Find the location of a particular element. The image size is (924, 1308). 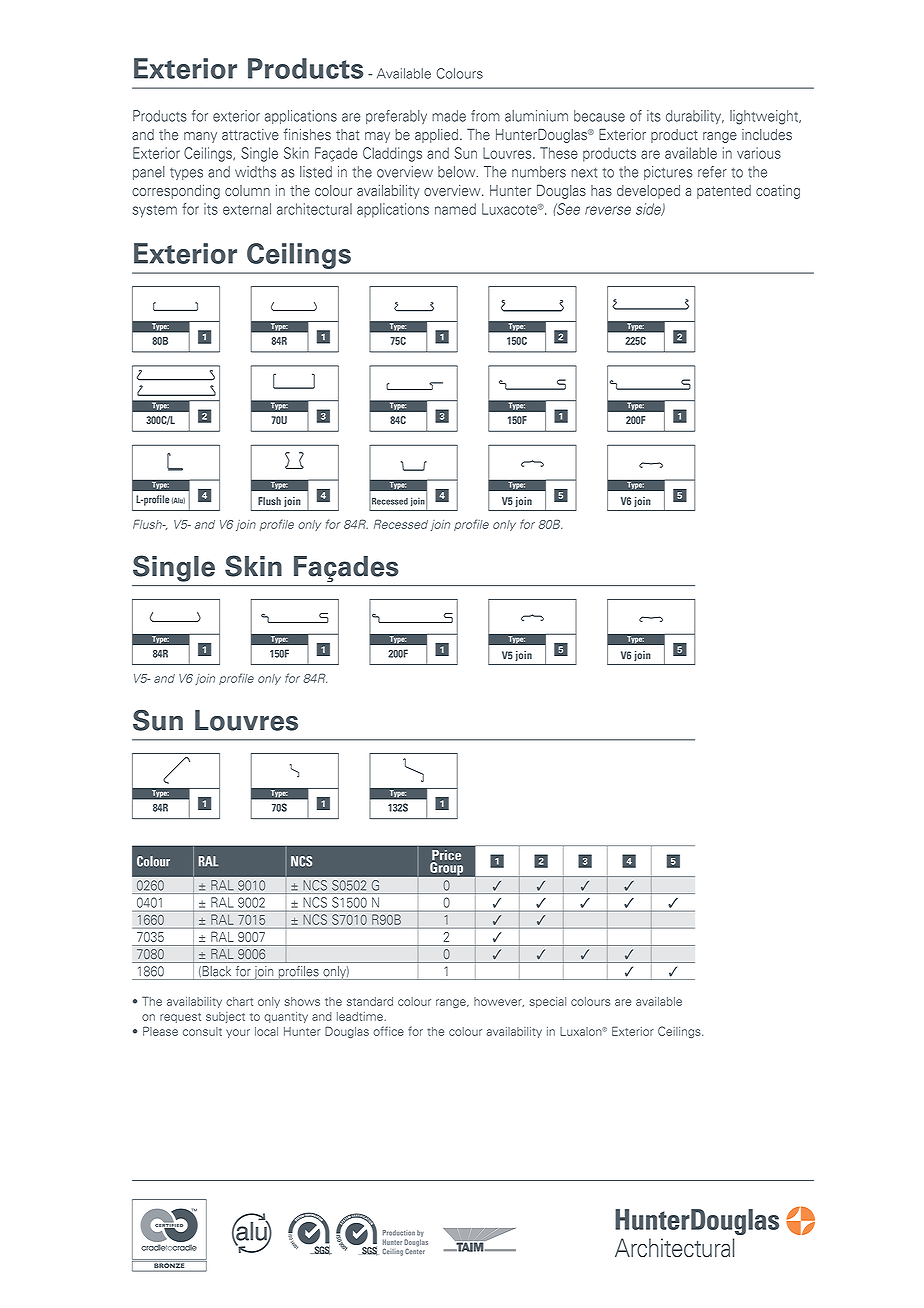

Price is located at coordinates (446, 856).
